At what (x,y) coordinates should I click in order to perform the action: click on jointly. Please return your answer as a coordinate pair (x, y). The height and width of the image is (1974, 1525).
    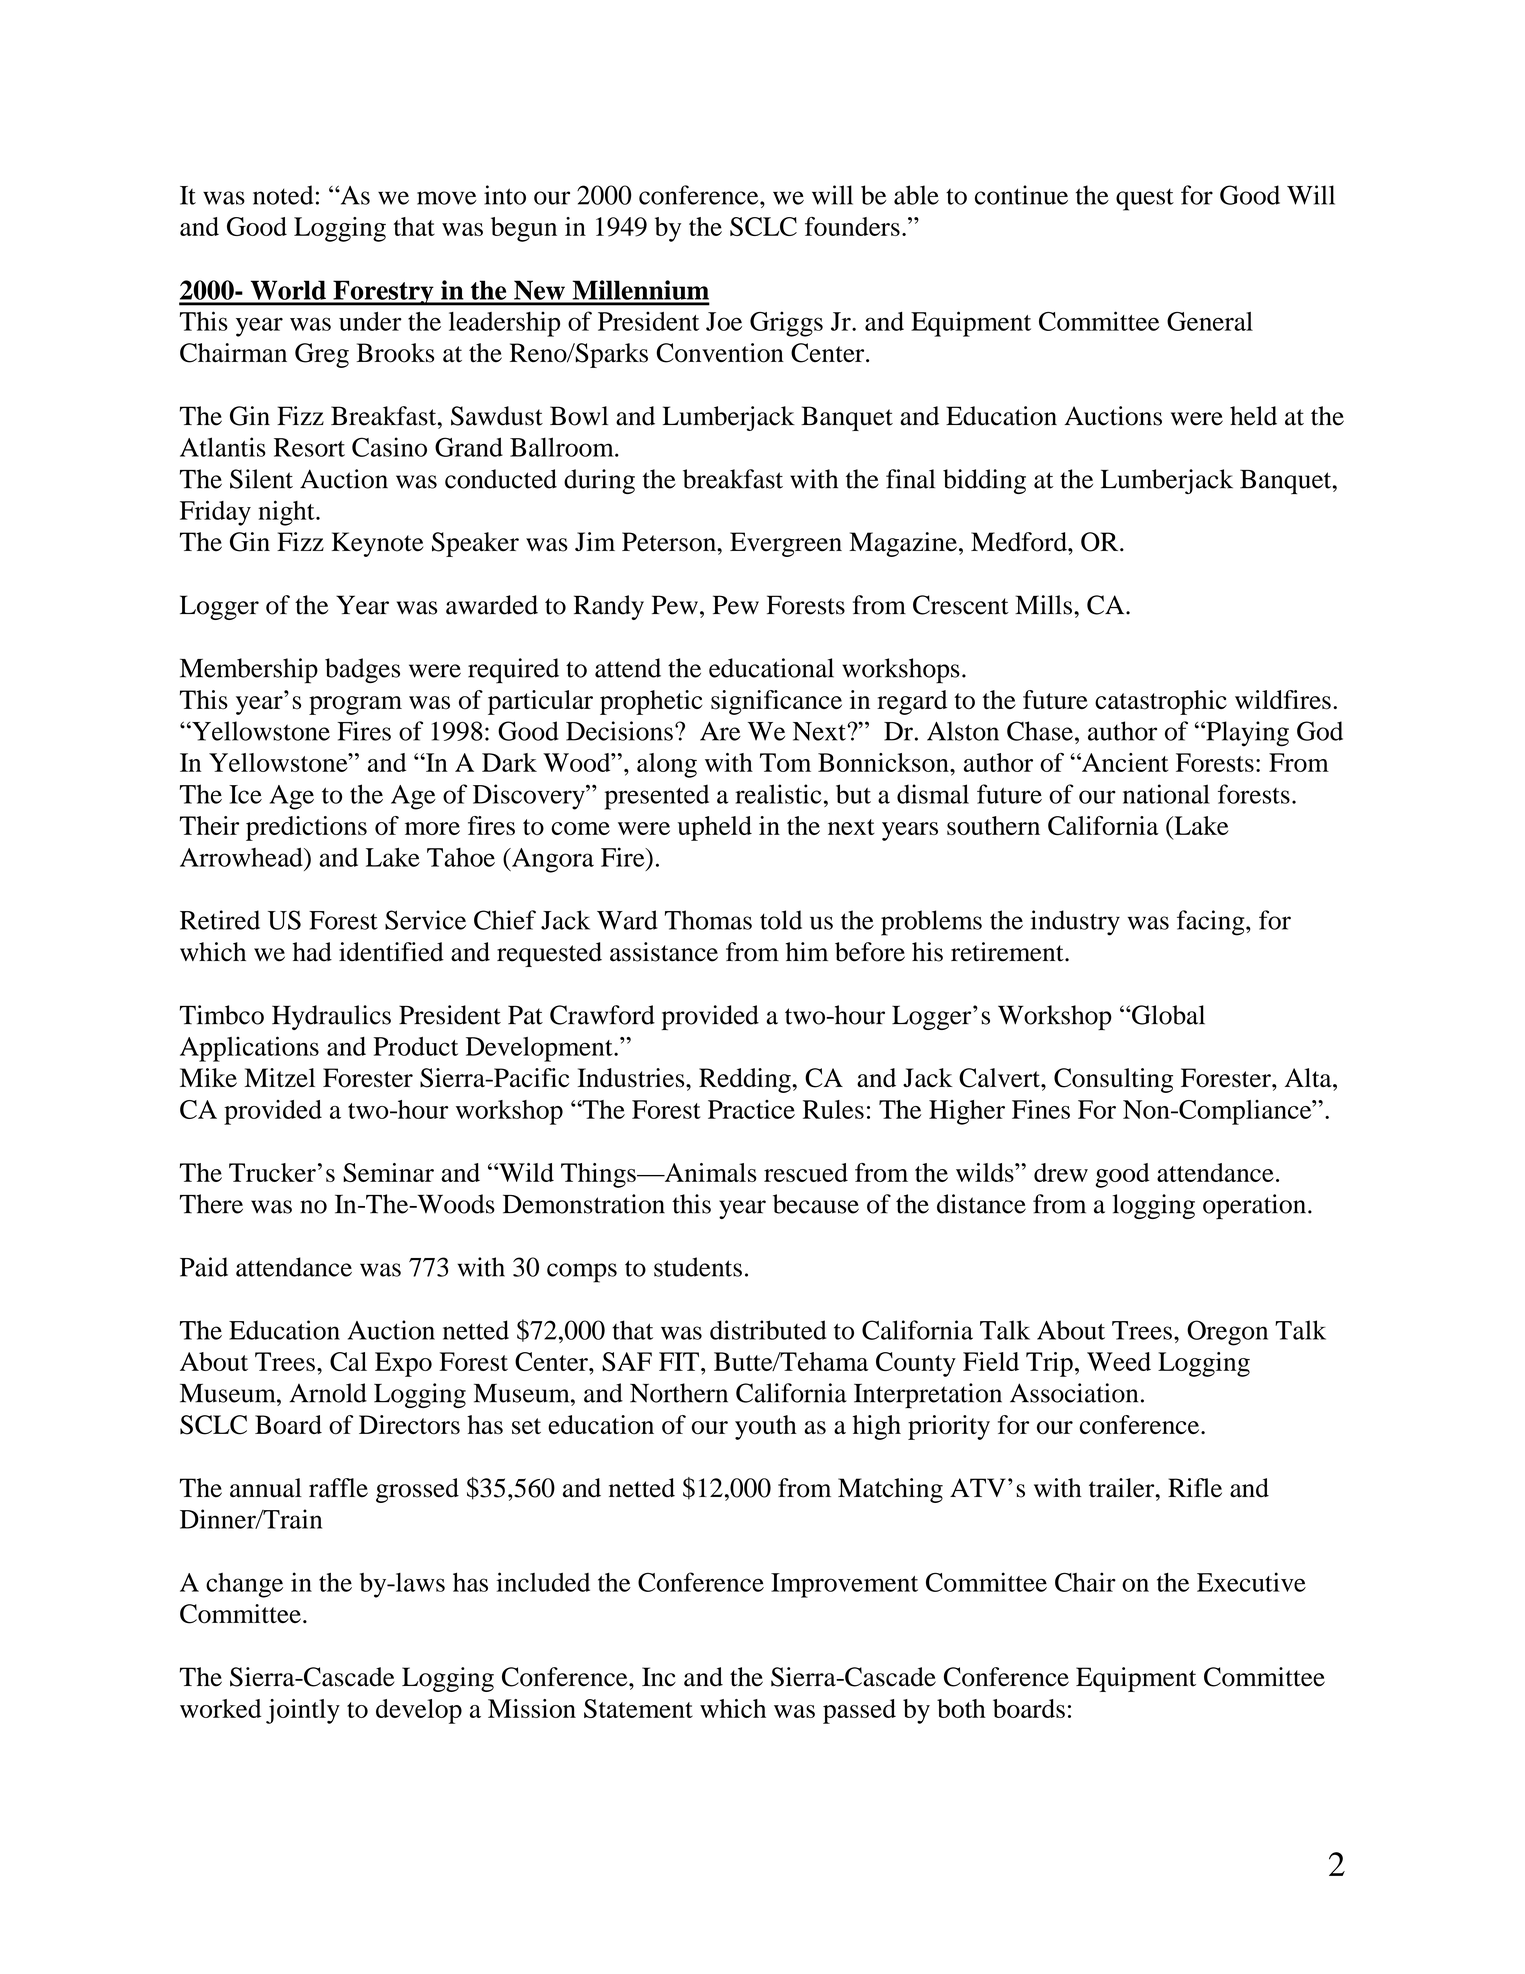
    Looking at the image, I should click on (303, 1711).
